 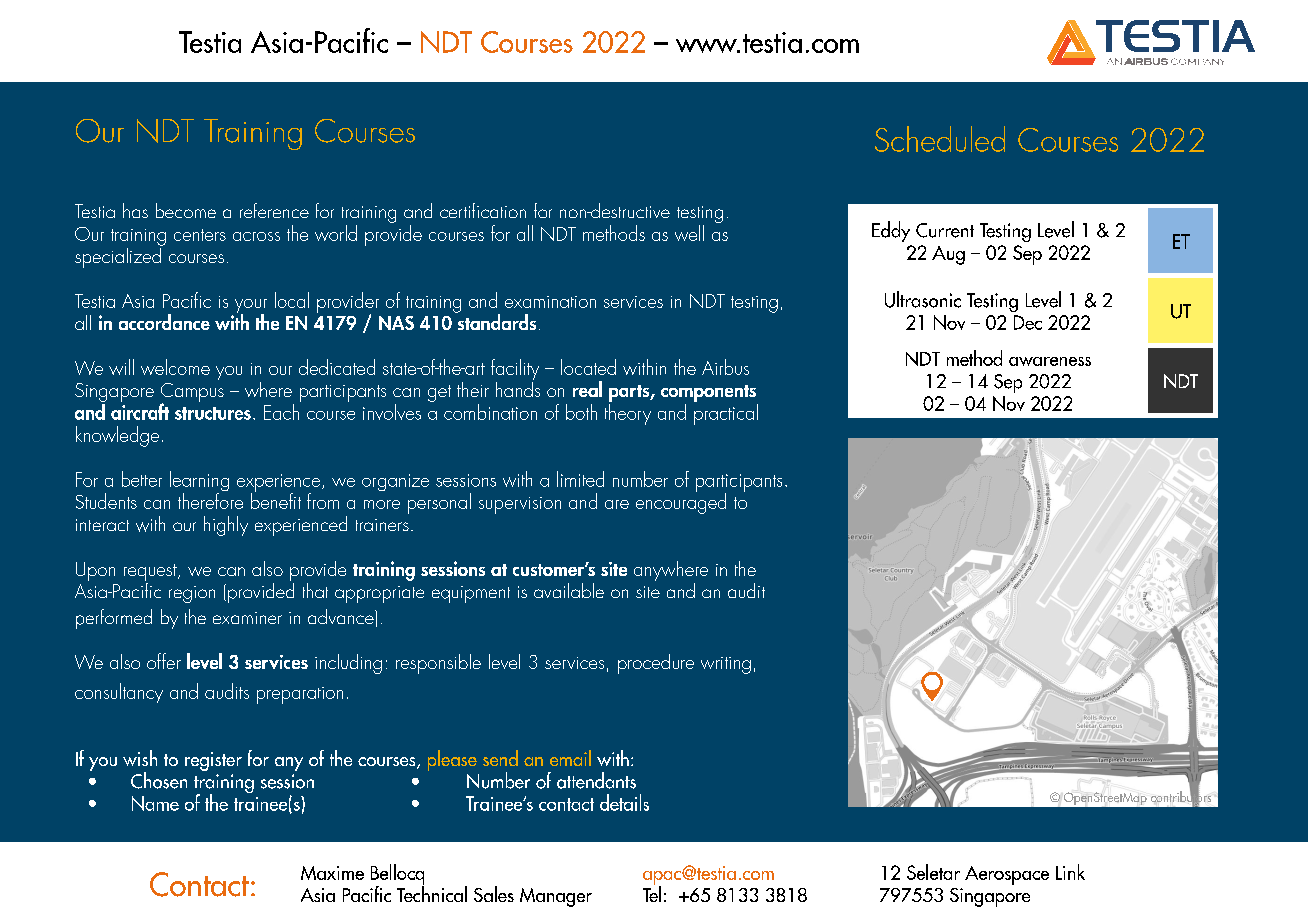 I want to click on encouraged, so click(x=681, y=502).
